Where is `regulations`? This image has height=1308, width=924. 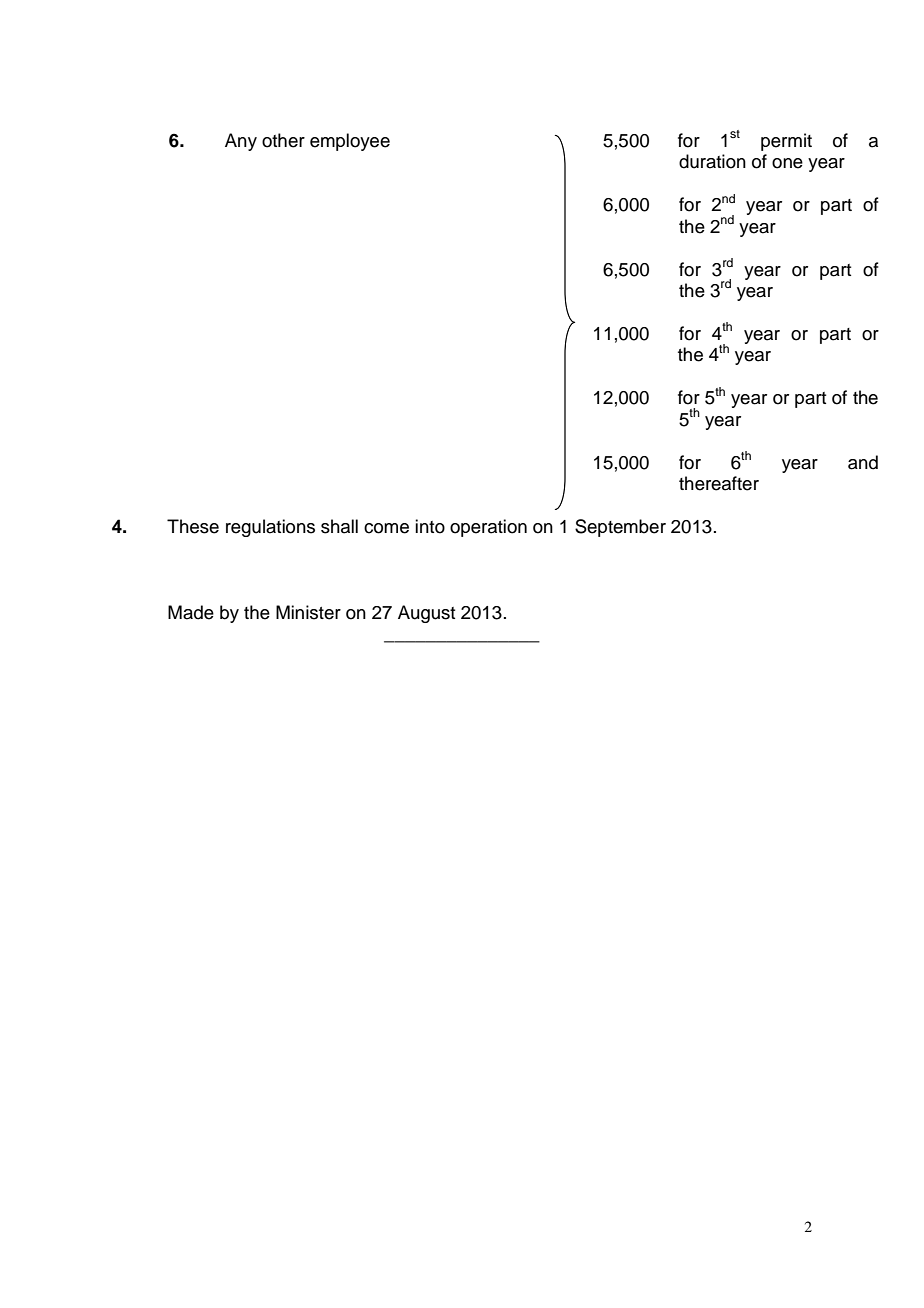
regulations is located at coordinates (270, 528).
